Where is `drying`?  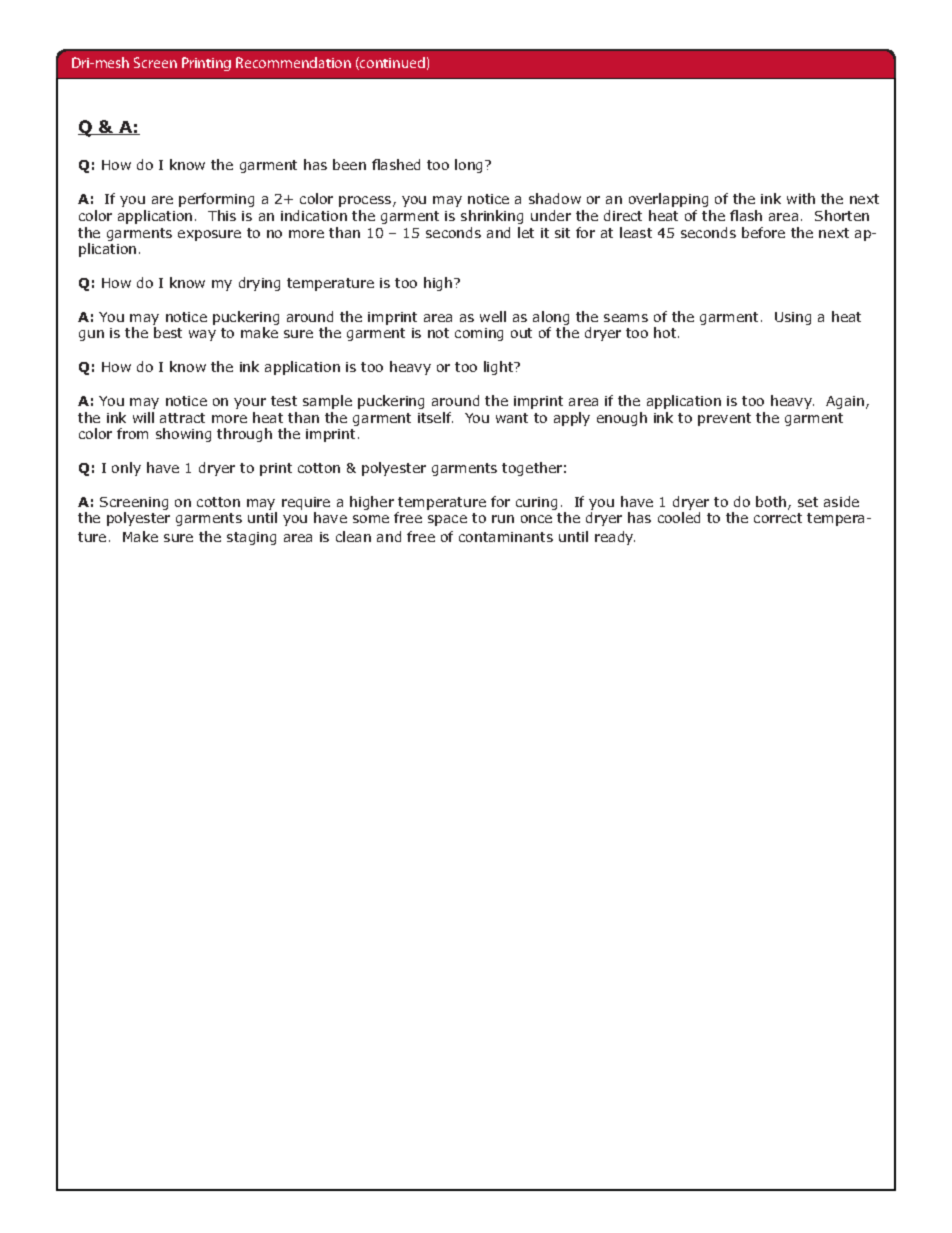 drying is located at coordinates (259, 284).
